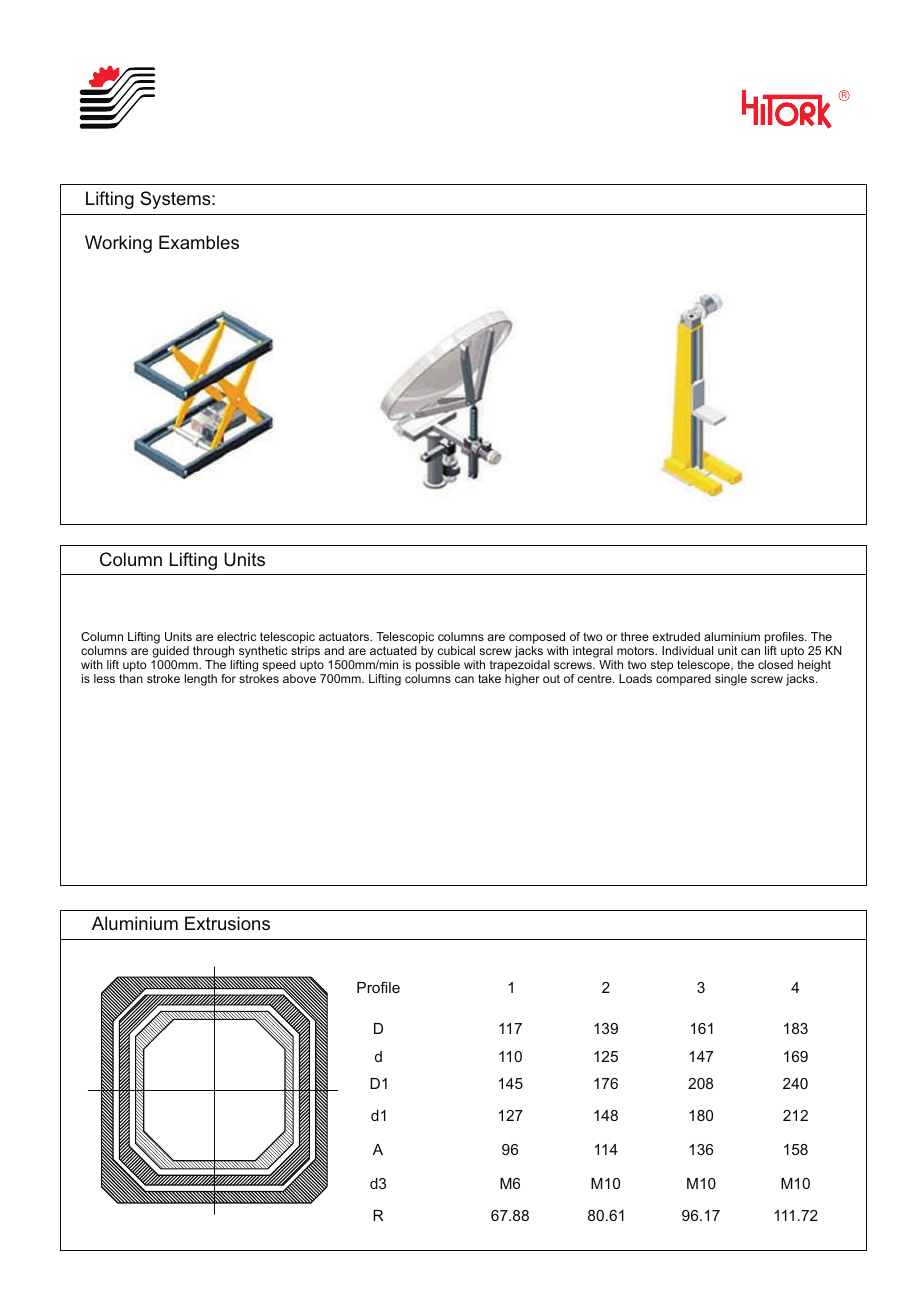 The image size is (924, 1308). Describe the element at coordinates (214, 653) in the page. I see `through` at that location.
